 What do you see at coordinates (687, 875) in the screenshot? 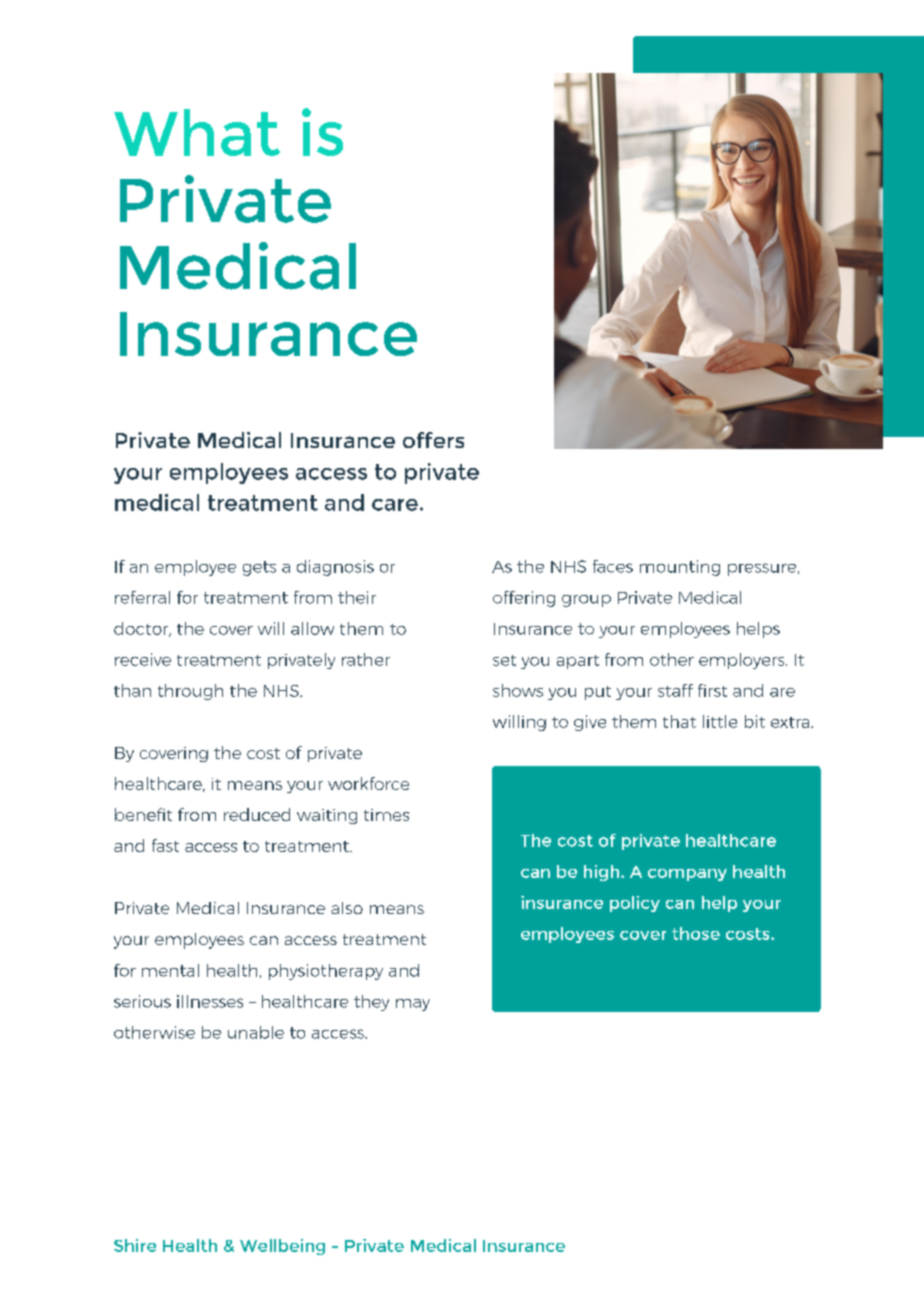
I see `company` at bounding box center [687, 875].
